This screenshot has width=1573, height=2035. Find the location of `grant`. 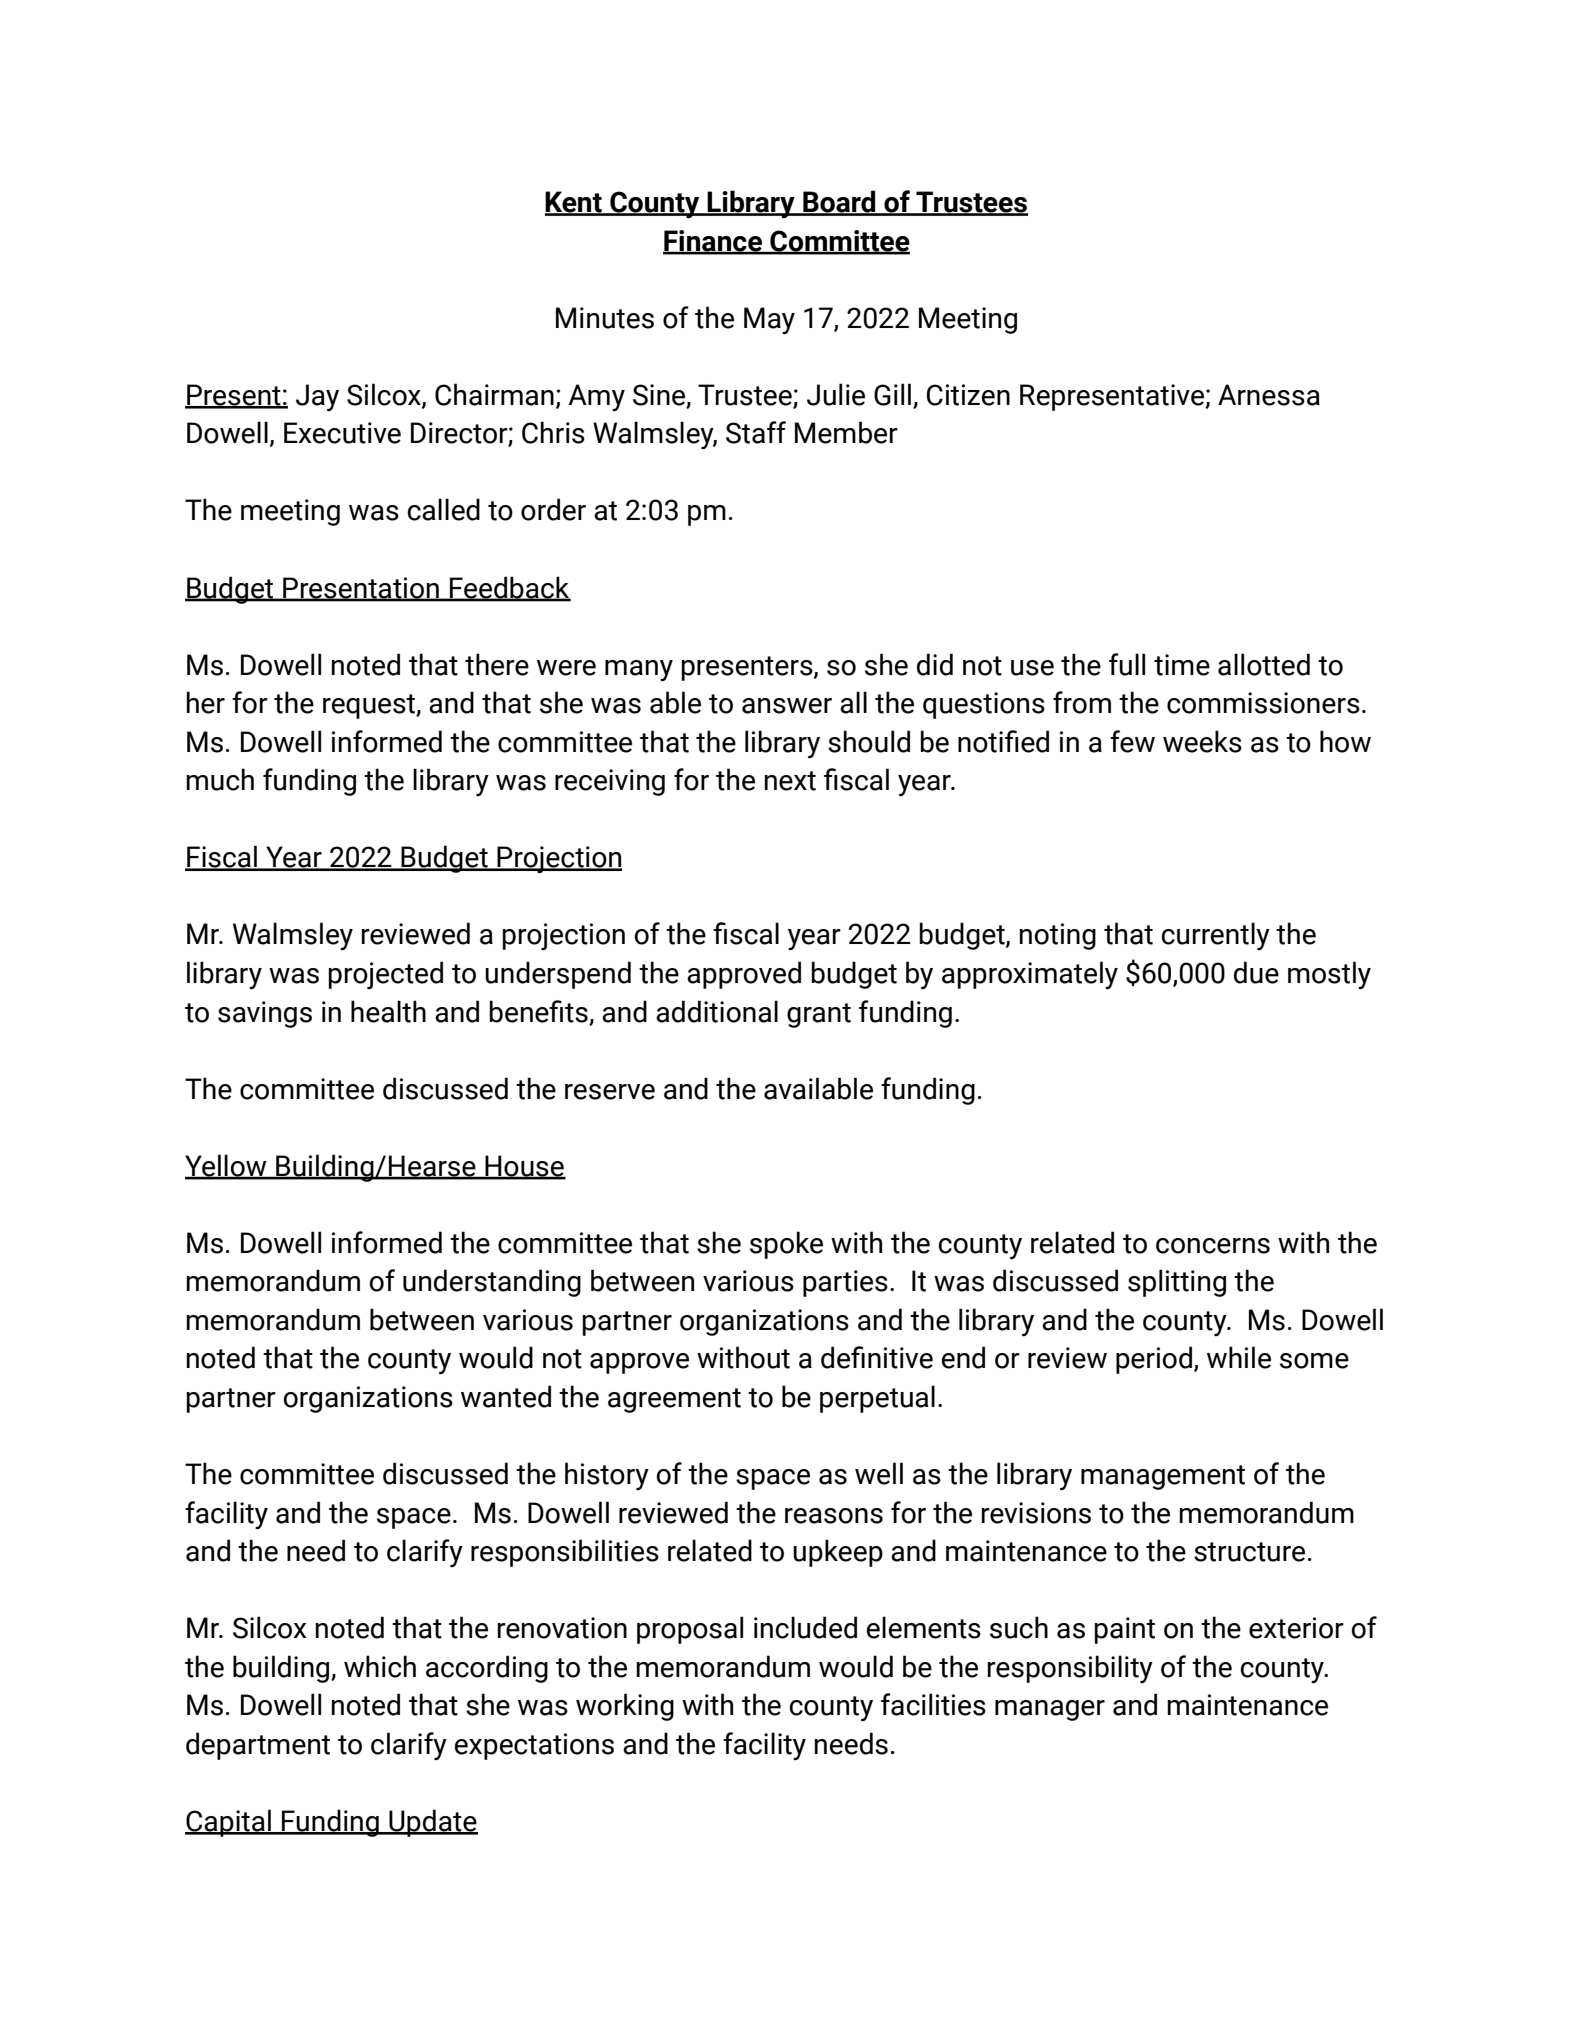

grant is located at coordinates (819, 1015).
